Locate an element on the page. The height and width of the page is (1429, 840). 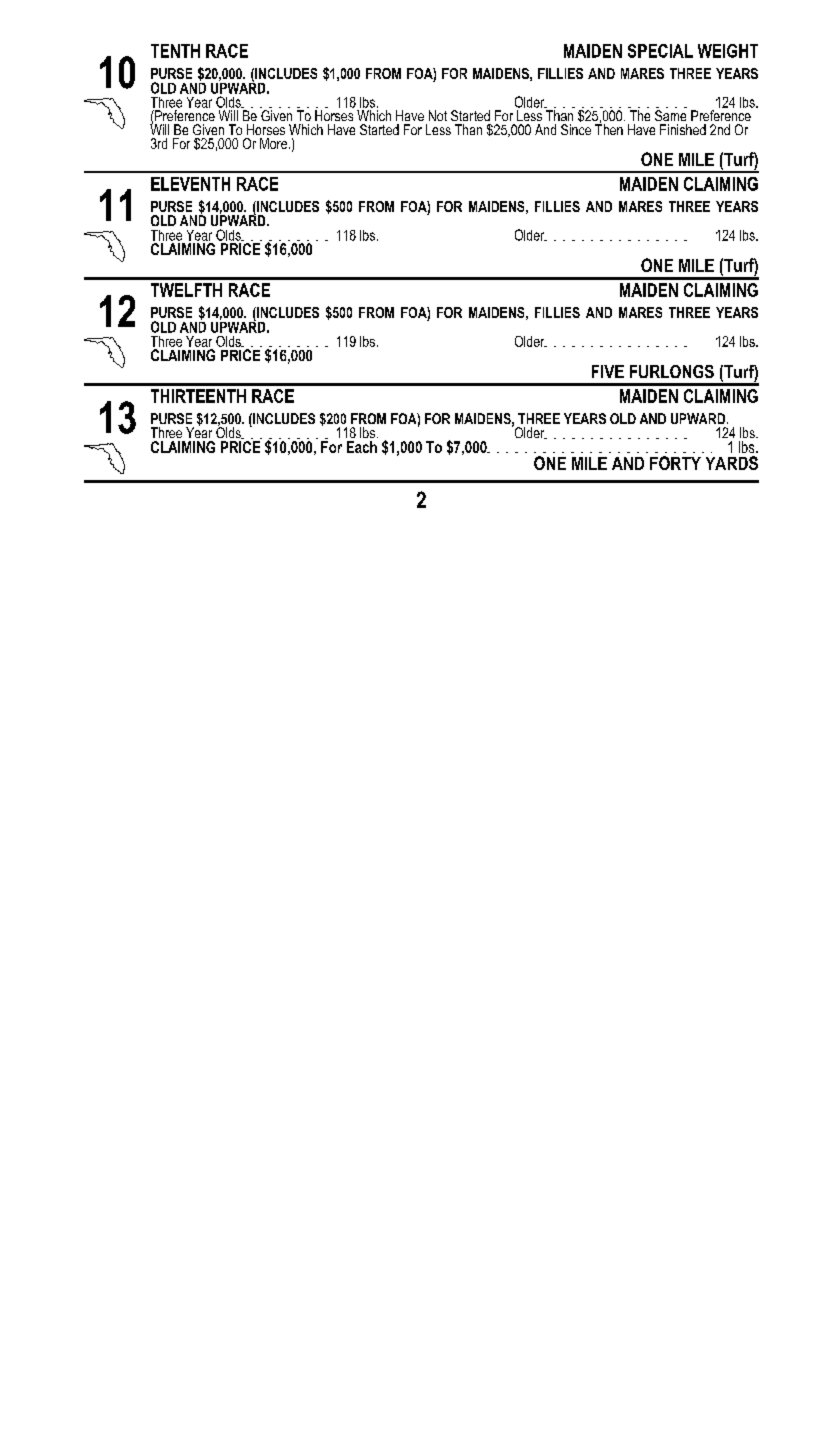
ELEVENTH is located at coordinates (190, 184).
